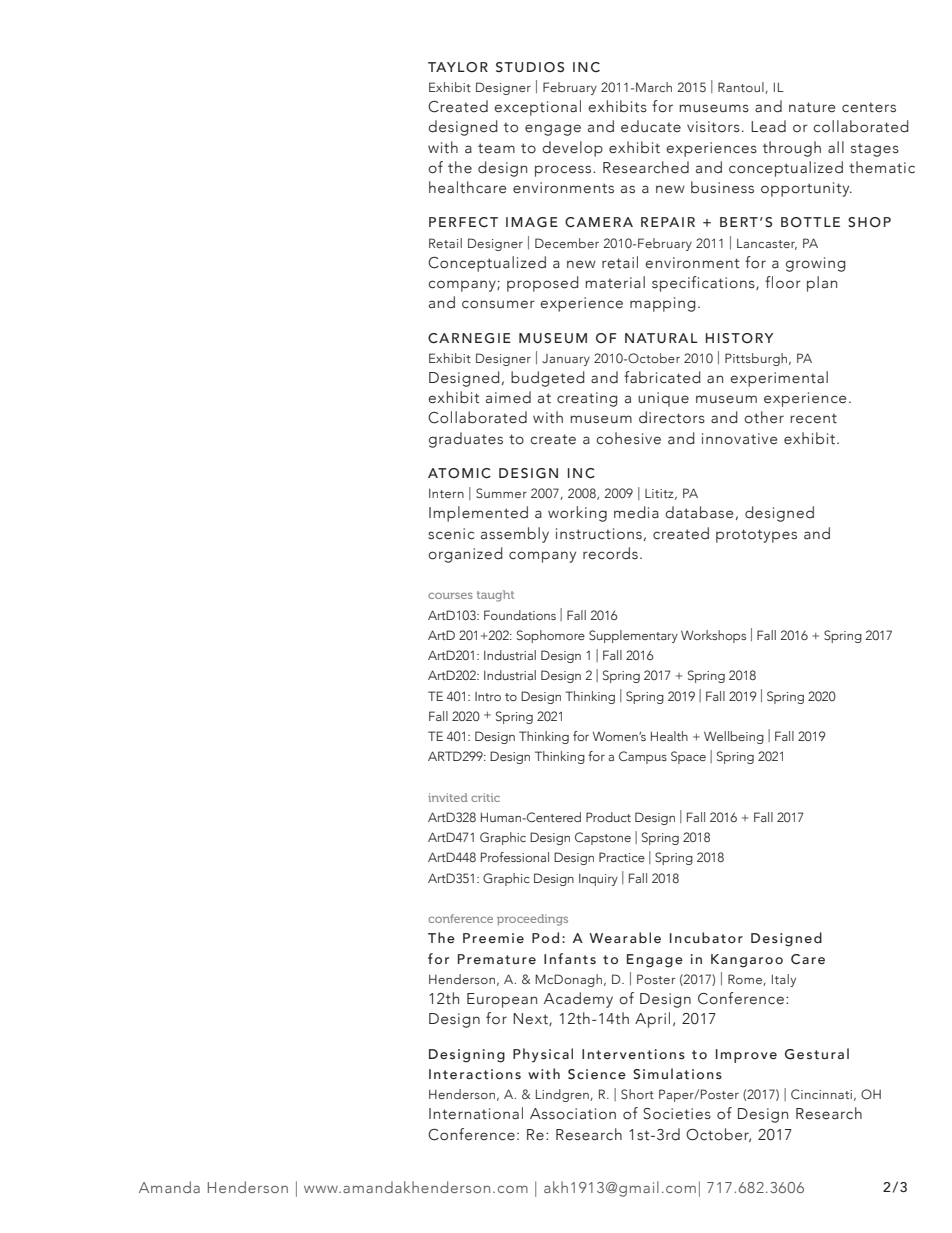 Image resolution: width=952 pixels, height=1233 pixels. Describe the element at coordinates (822, 284) in the screenshot. I see `plan` at that location.
